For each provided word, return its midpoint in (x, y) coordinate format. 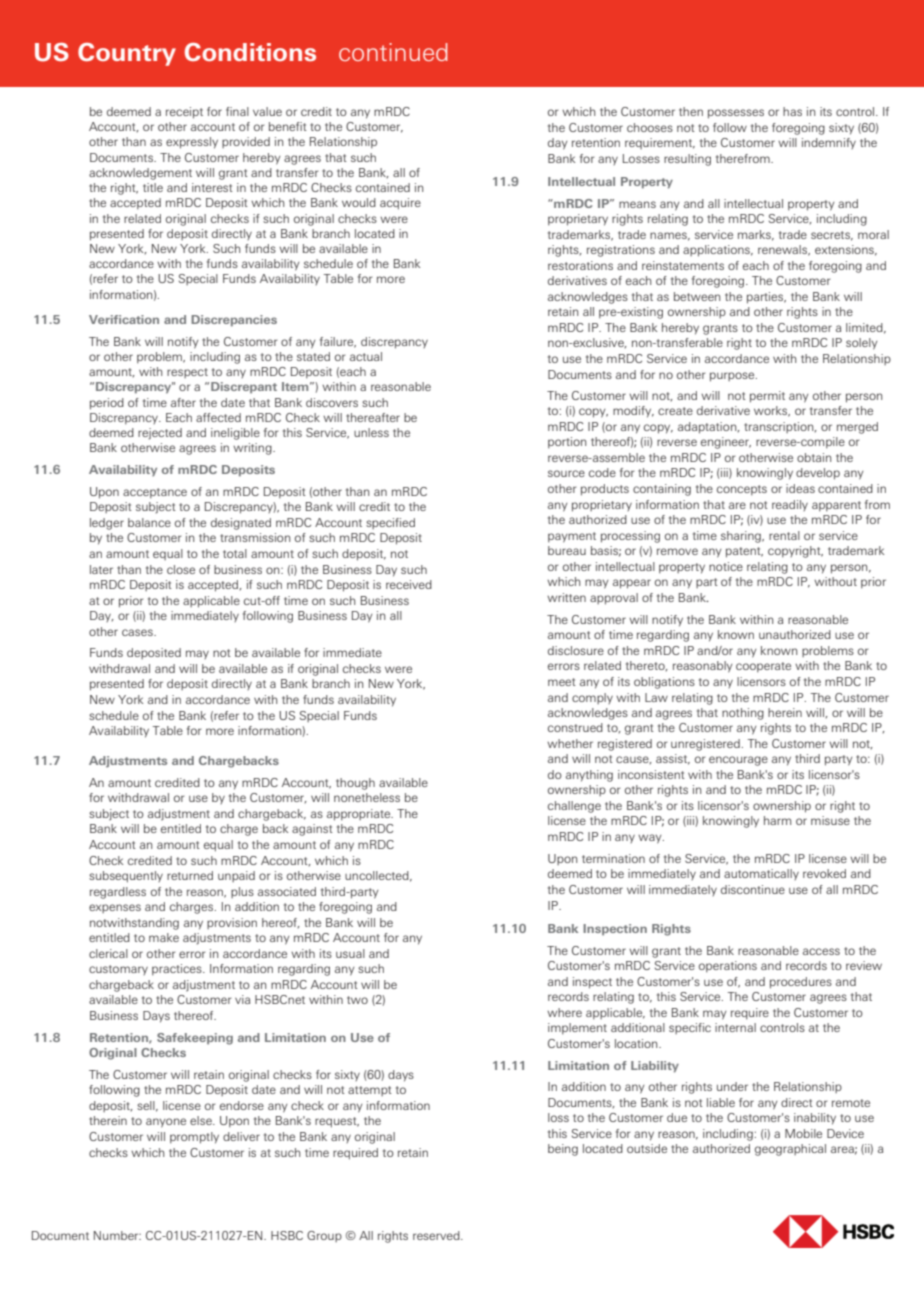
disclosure (576, 650)
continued (393, 52)
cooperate (763, 667)
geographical (790, 1150)
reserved (437, 1235)
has (792, 111)
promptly (194, 1138)
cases (138, 632)
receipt (184, 113)
